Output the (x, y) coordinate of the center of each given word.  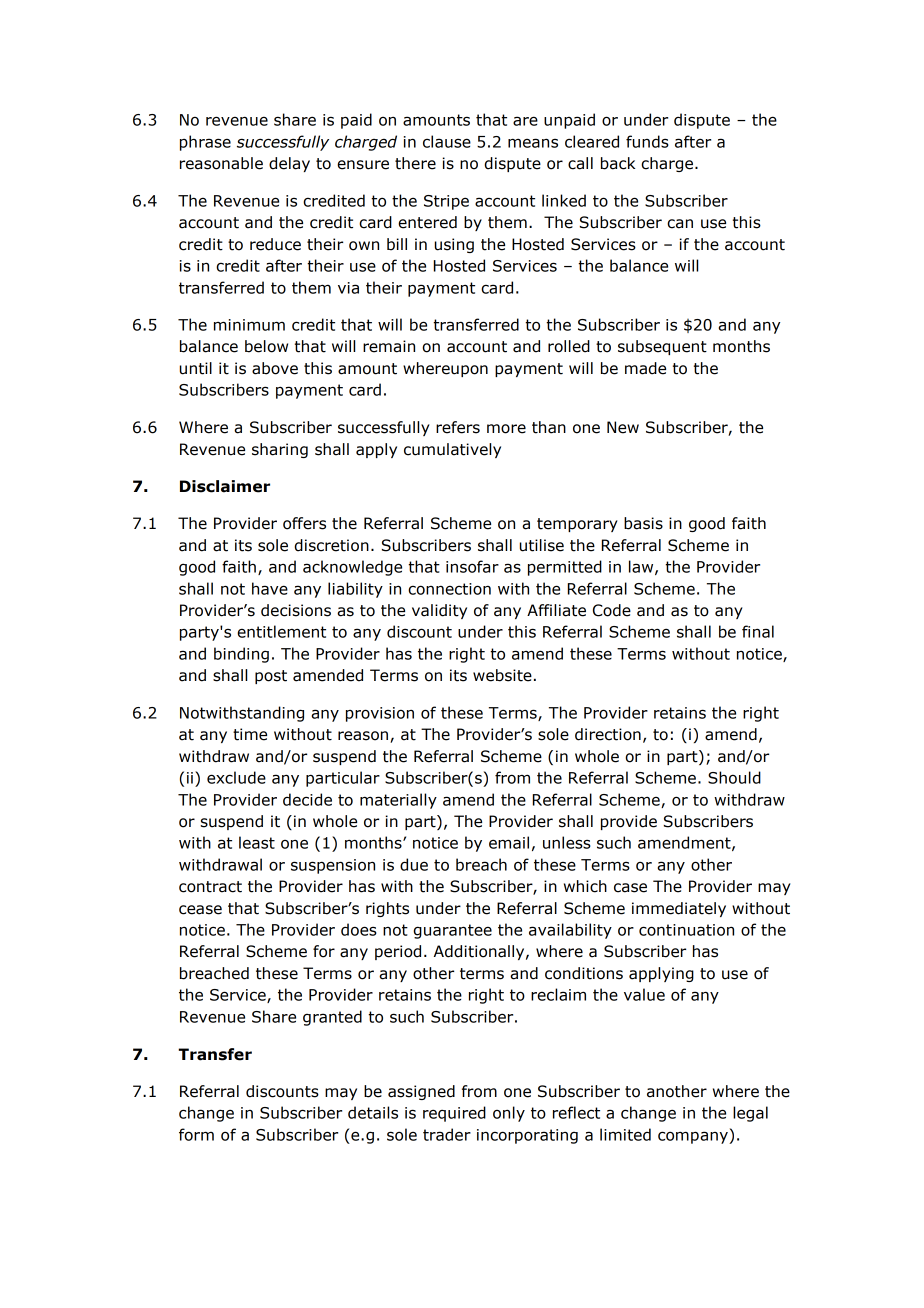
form (196, 1134)
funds (647, 141)
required (454, 1114)
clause (447, 141)
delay (289, 164)
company (694, 1137)
